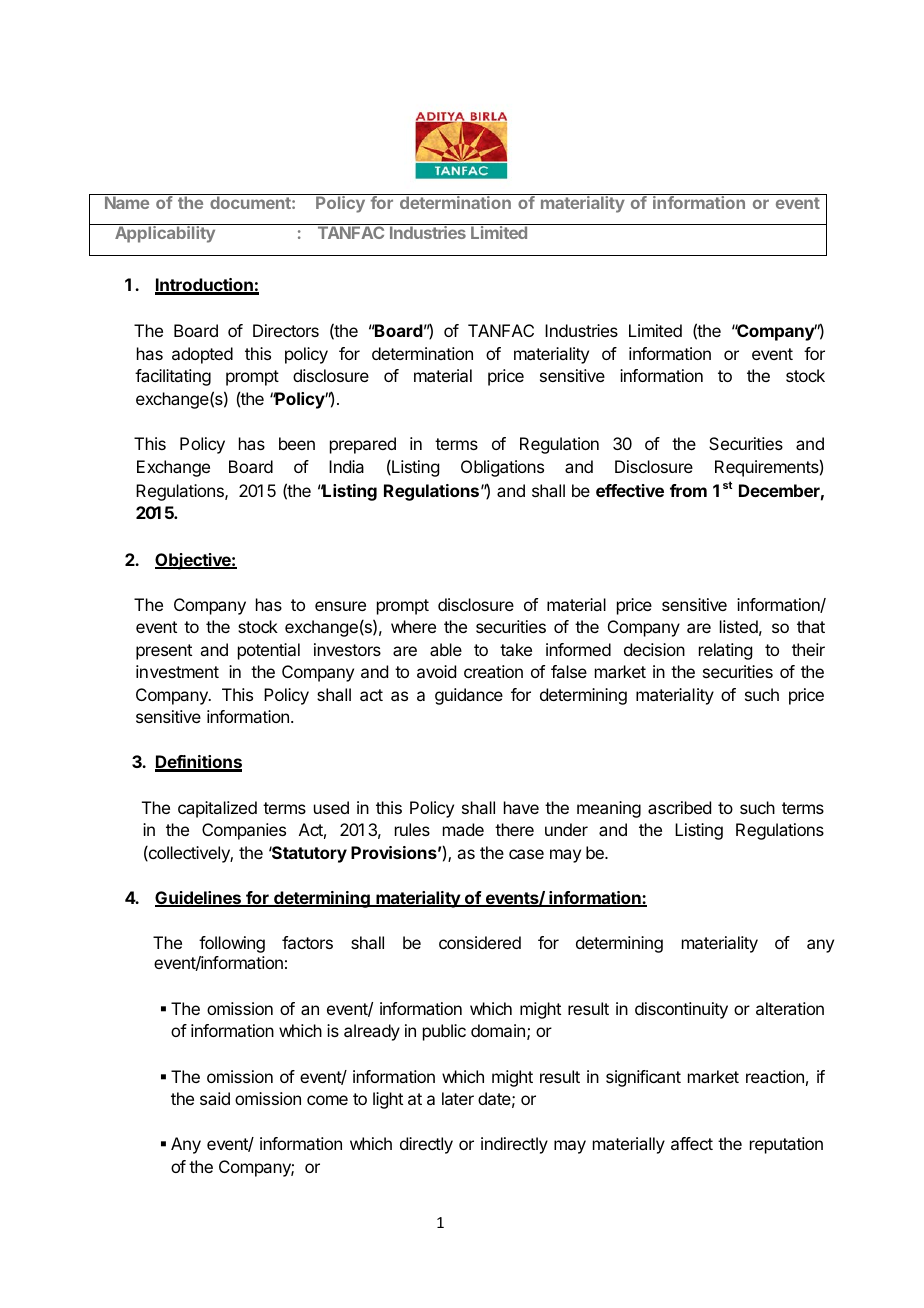 This screenshot has height=1308, width=924. I want to click on made, so click(463, 829).
